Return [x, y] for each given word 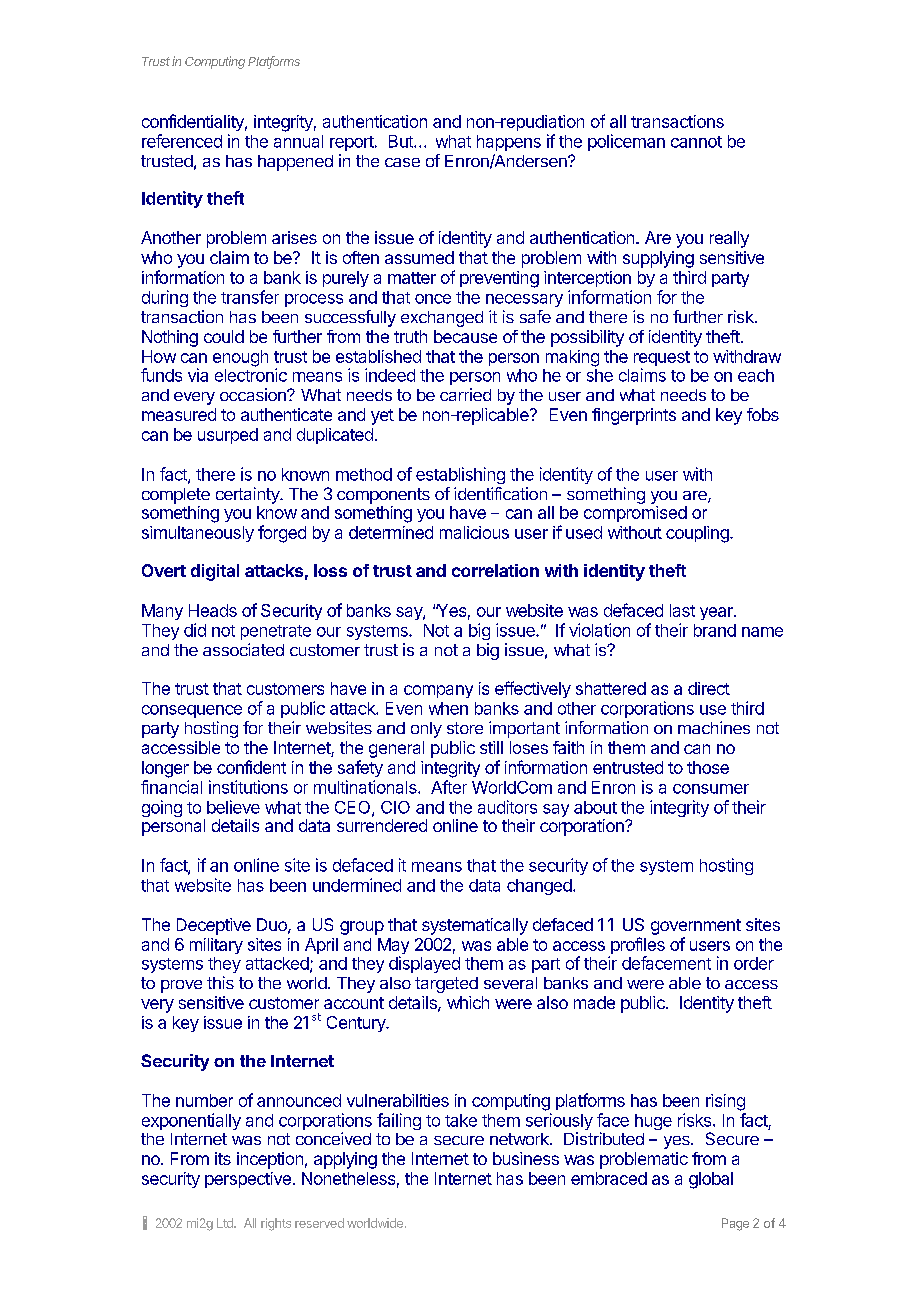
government [696, 927]
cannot [696, 142]
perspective [248, 1180]
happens [509, 143]
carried [465, 394]
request [662, 360]
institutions [248, 787]
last [682, 610]
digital [215, 572]
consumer [711, 789]
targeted [446, 985]
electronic [251, 374]
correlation [495, 570]
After [449, 787]
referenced [182, 141]
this [220, 982]
